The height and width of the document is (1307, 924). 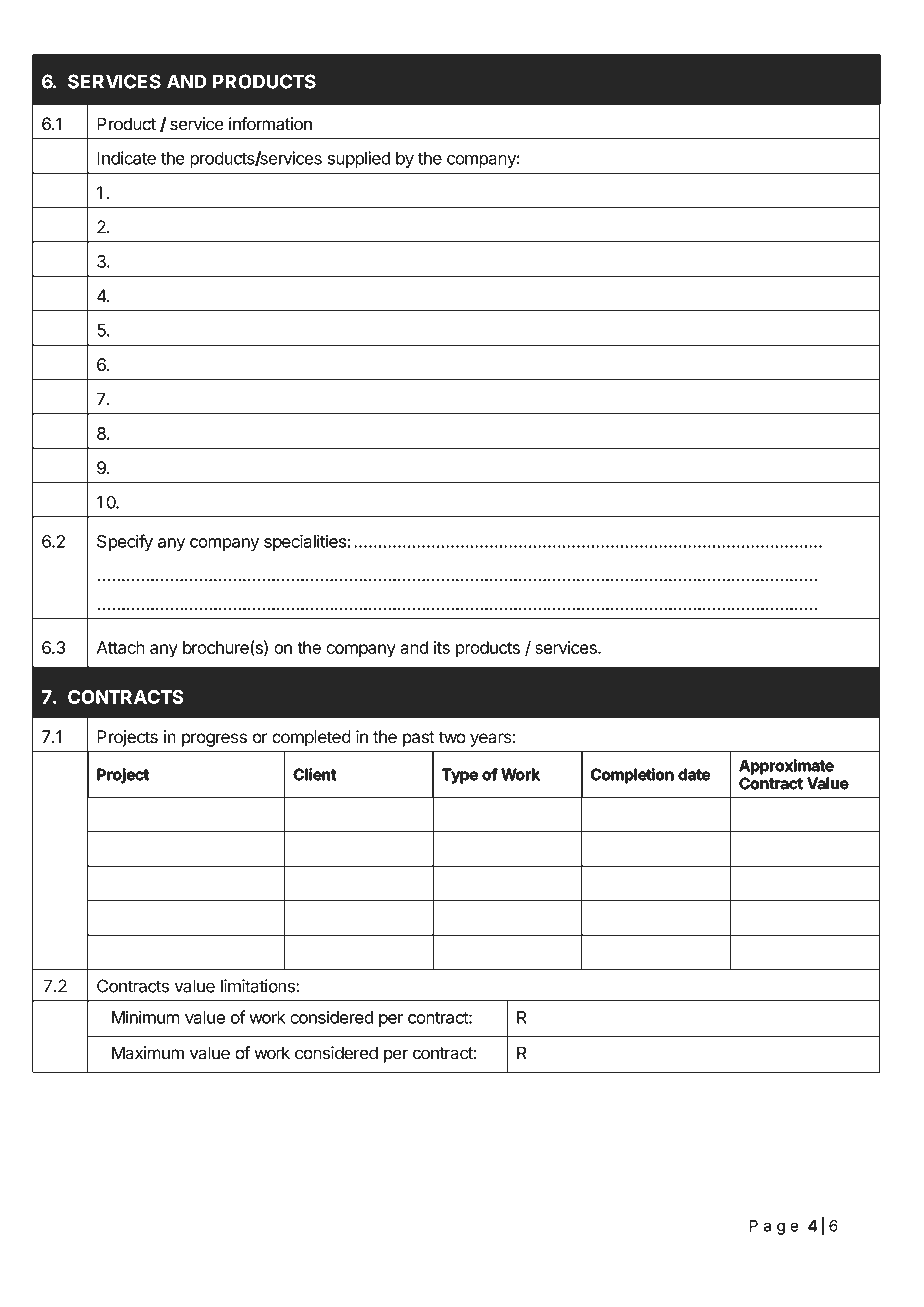 I want to click on Completion, so click(x=632, y=775).
